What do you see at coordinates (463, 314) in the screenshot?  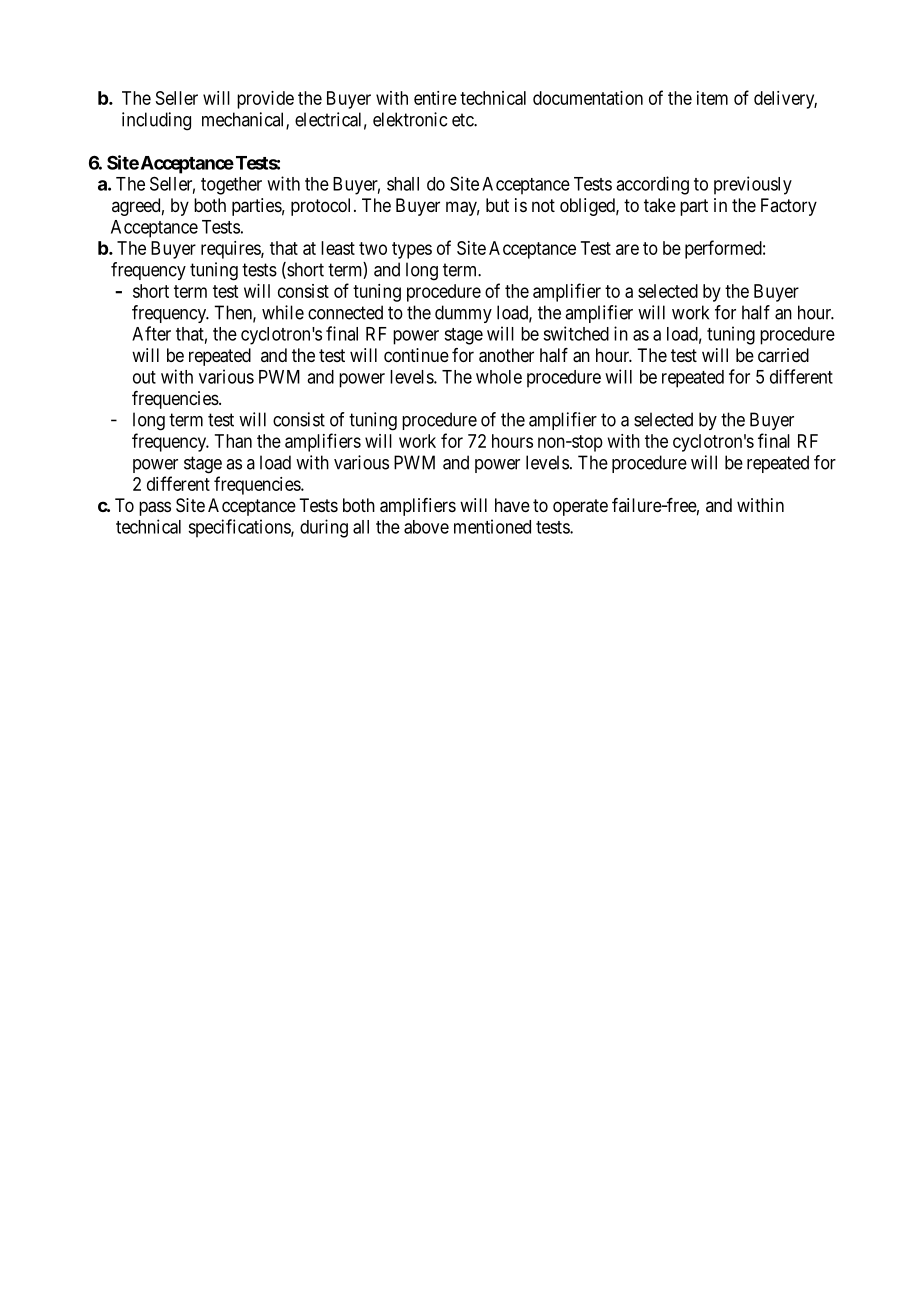 I see `dummy` at bounding box center [463, 314].
